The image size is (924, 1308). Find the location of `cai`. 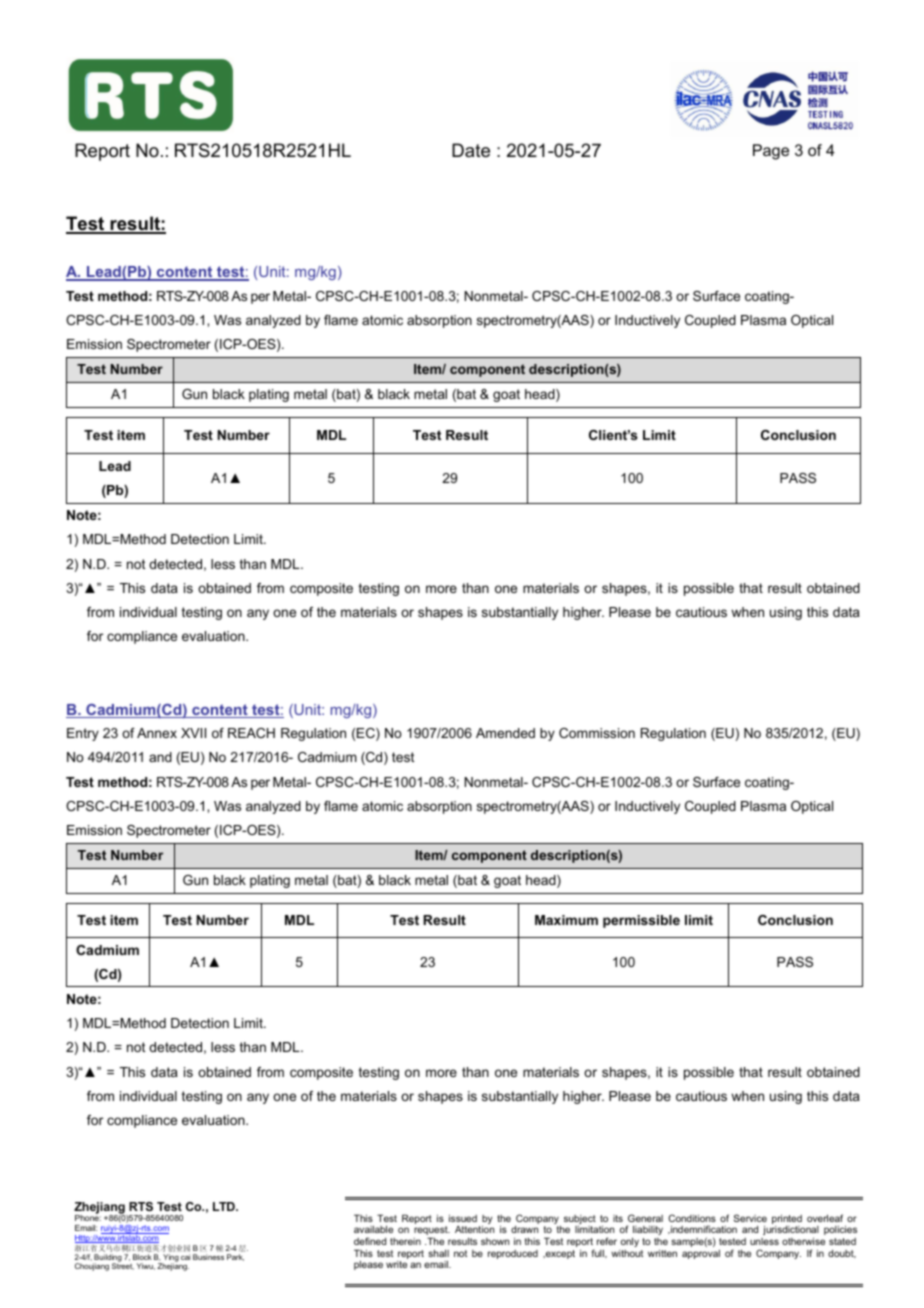

cai is located at coordinates (186, 1257).
